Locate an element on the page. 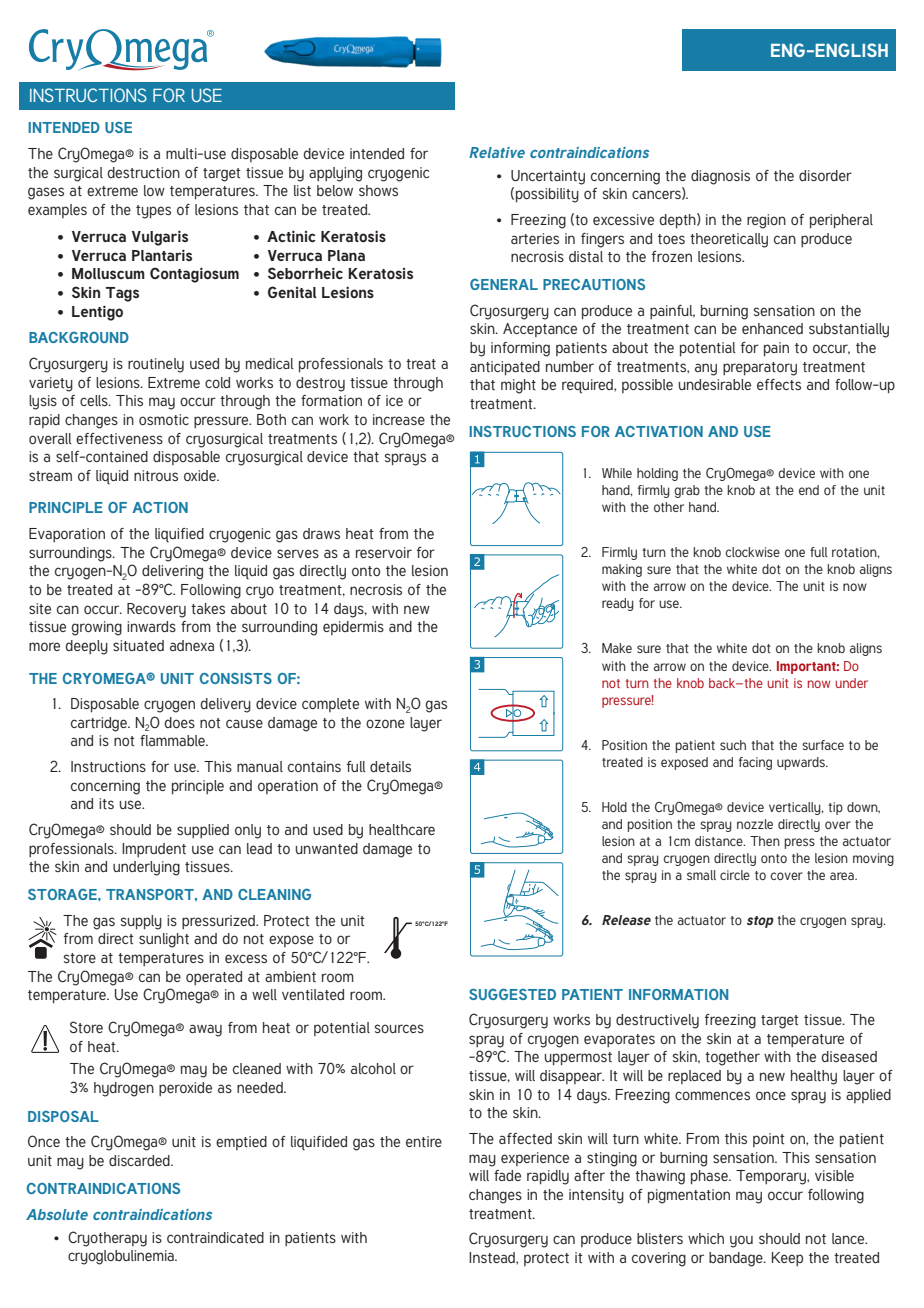 The image size is (924, 1308). contraindicated is located at coordinates (215, 1237).
